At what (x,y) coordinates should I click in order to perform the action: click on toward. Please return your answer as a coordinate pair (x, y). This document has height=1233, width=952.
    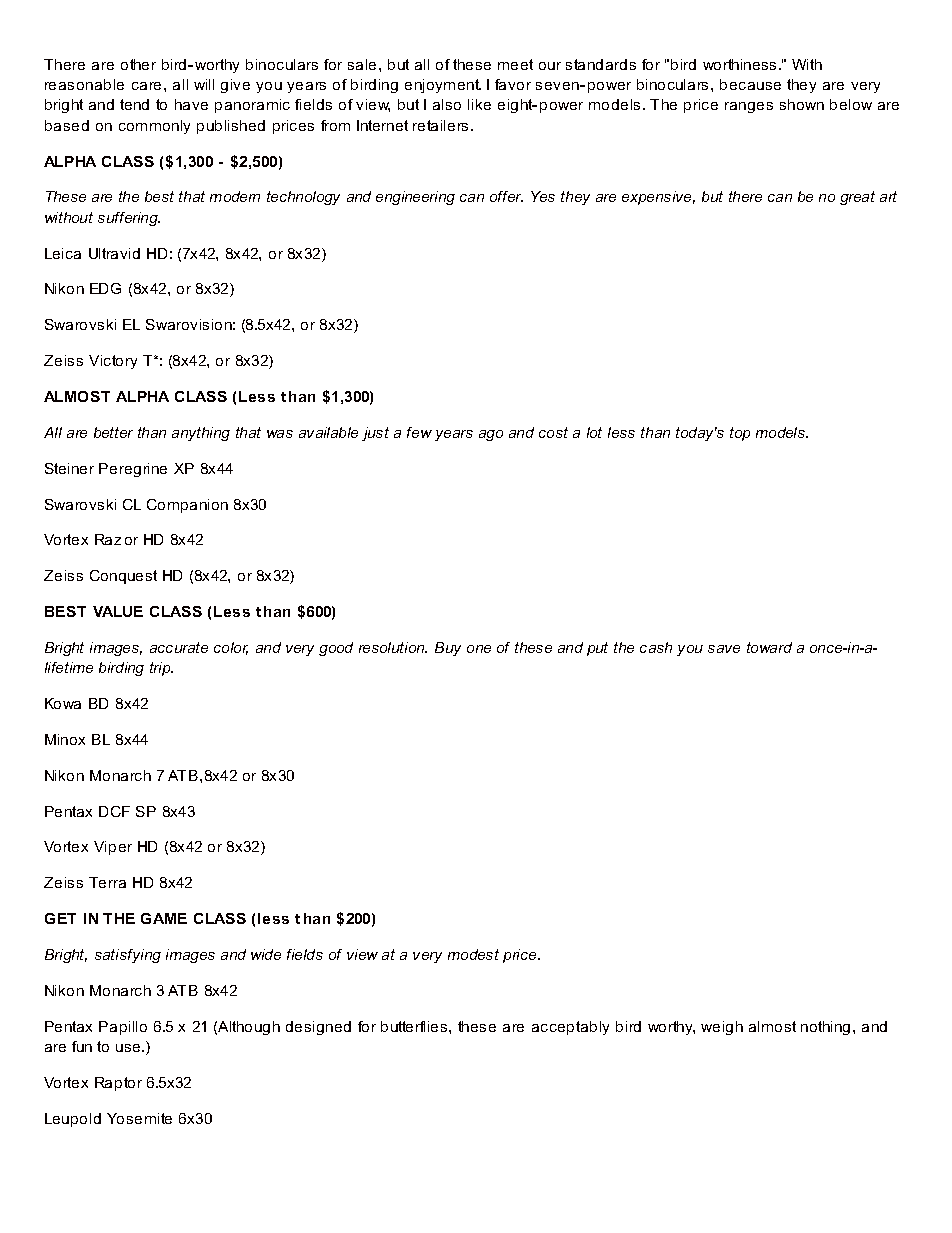
    Looking at the image, I should click on (769, 647).
